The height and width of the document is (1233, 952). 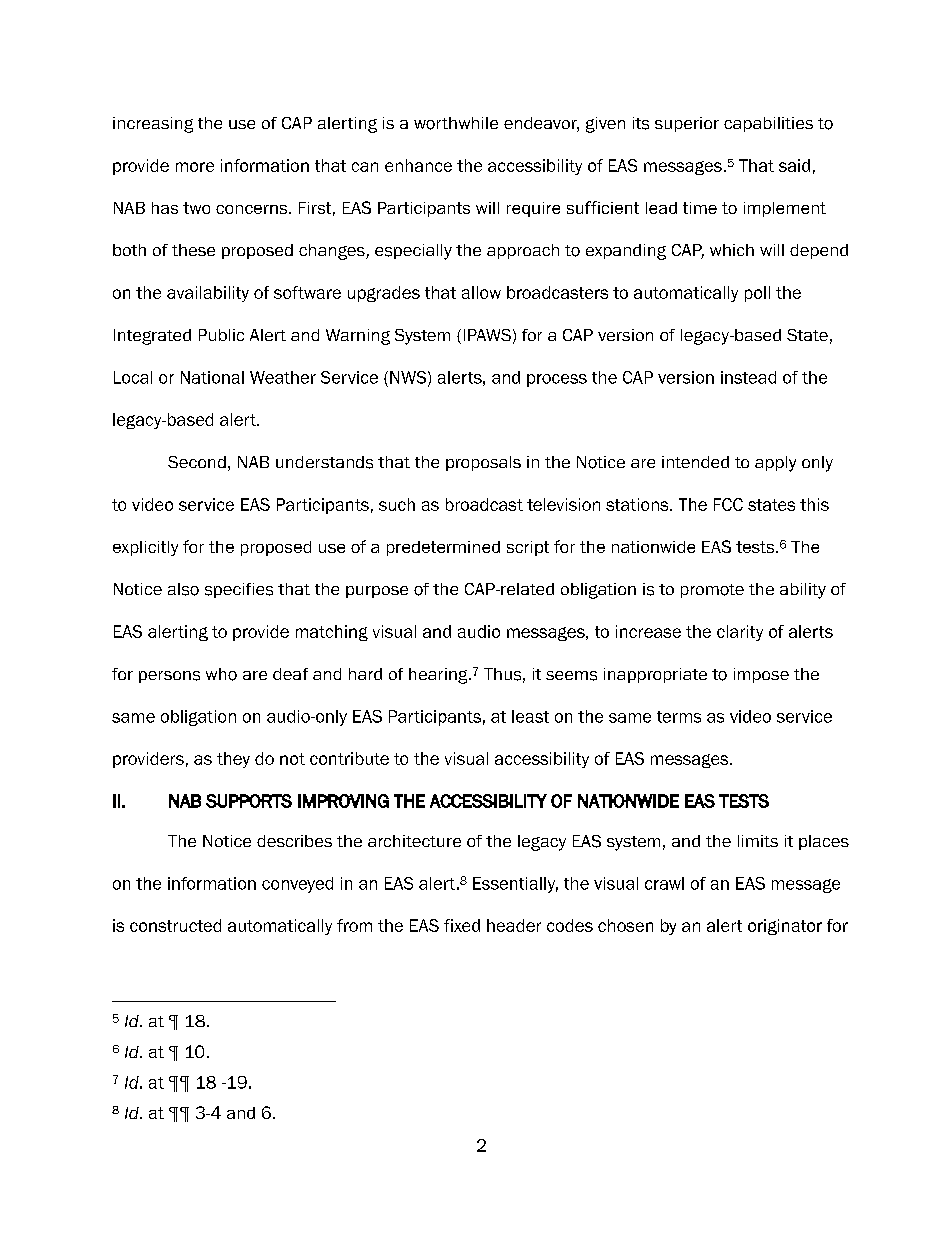 What do you see at coordinates (679, 717) in the document?
I see `terms` at bounding box center [679, 717].
